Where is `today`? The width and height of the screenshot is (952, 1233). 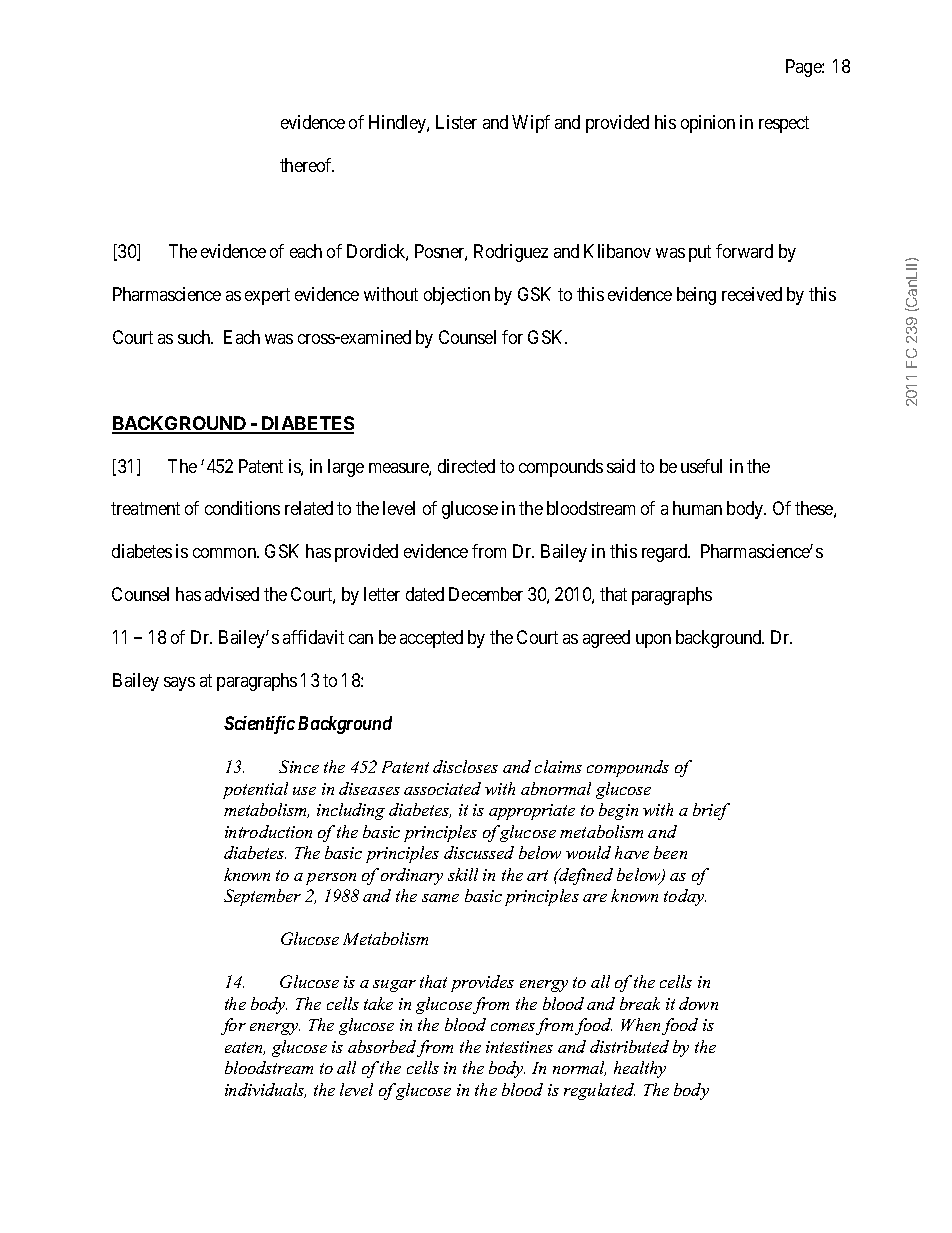 today is located at coordinates (685, 897).
